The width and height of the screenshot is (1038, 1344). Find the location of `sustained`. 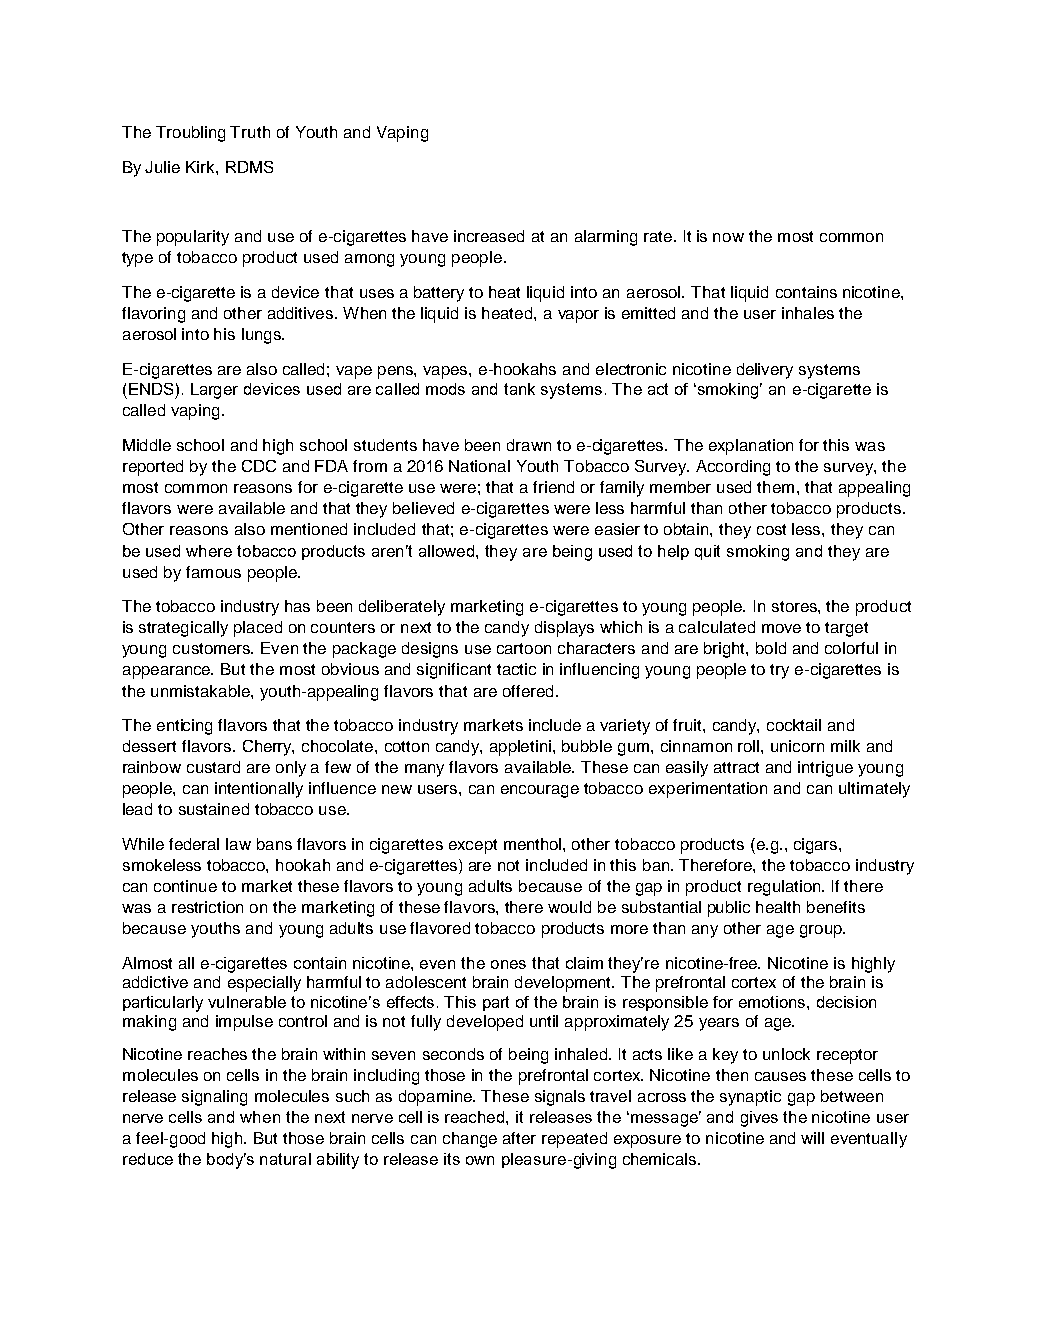

sustained is located at coordinates (214, 809).
